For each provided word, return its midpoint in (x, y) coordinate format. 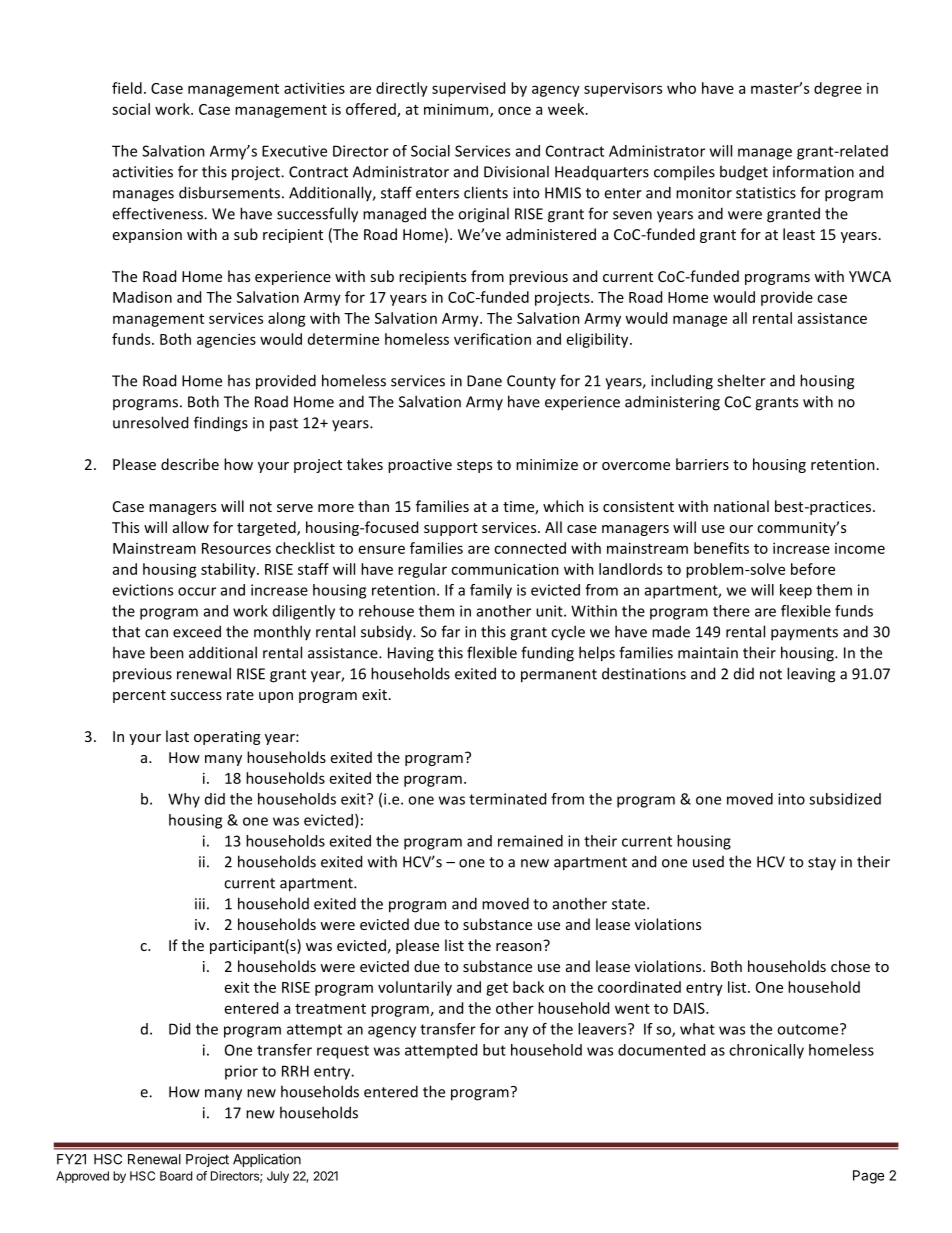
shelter (741, 380)
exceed (197, 631)
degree (838, 89)
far (450, 631)
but (494, 1050)
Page (869, 1177)
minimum (457, 110)
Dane (484, 381)
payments (804, 634)
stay (822, 864)
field (127, 88)
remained (530, 841)
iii (200, 904)
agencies (226, 340)
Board (176, 1176)
